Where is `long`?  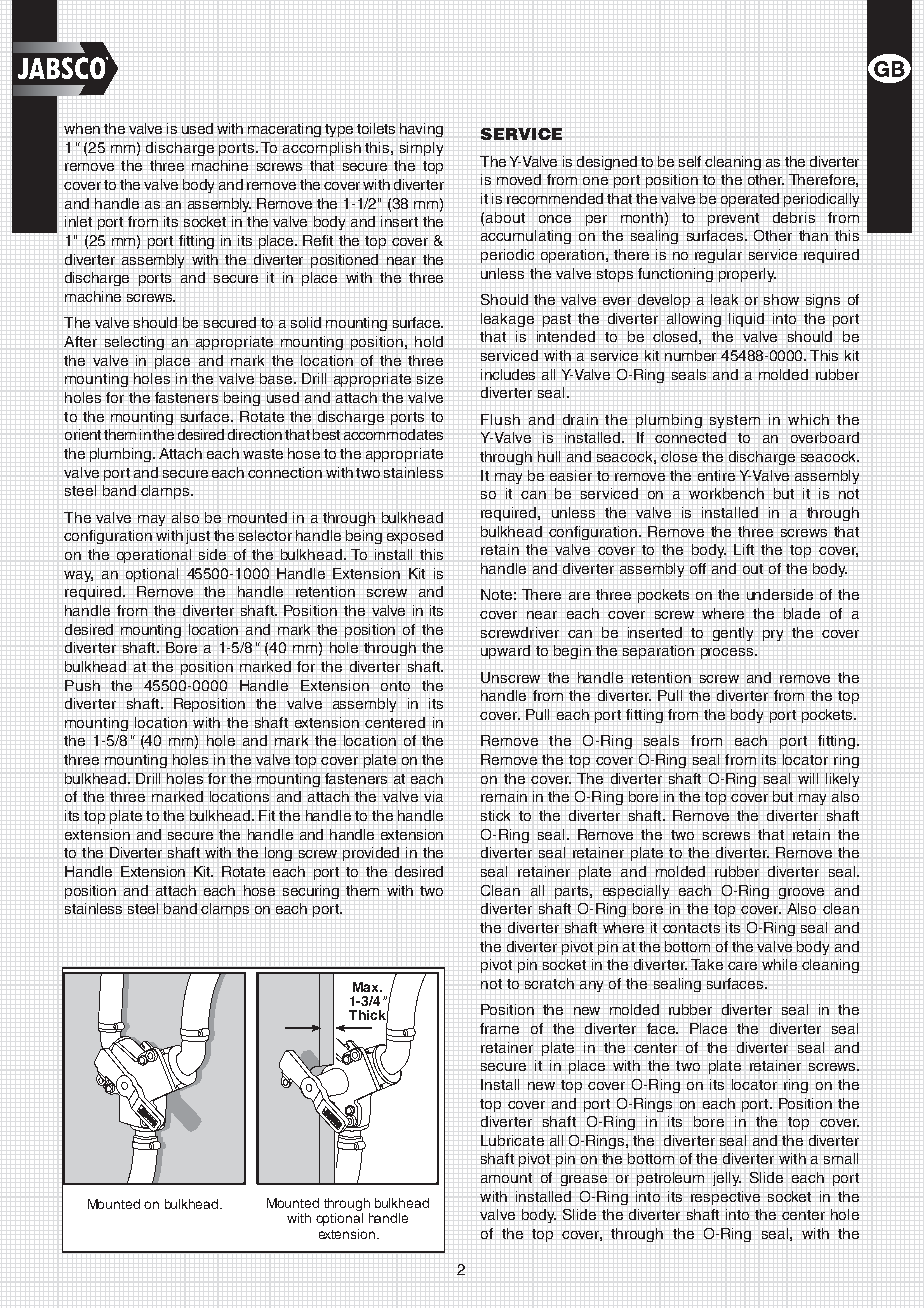
long is located at coordinates (278, 854).
